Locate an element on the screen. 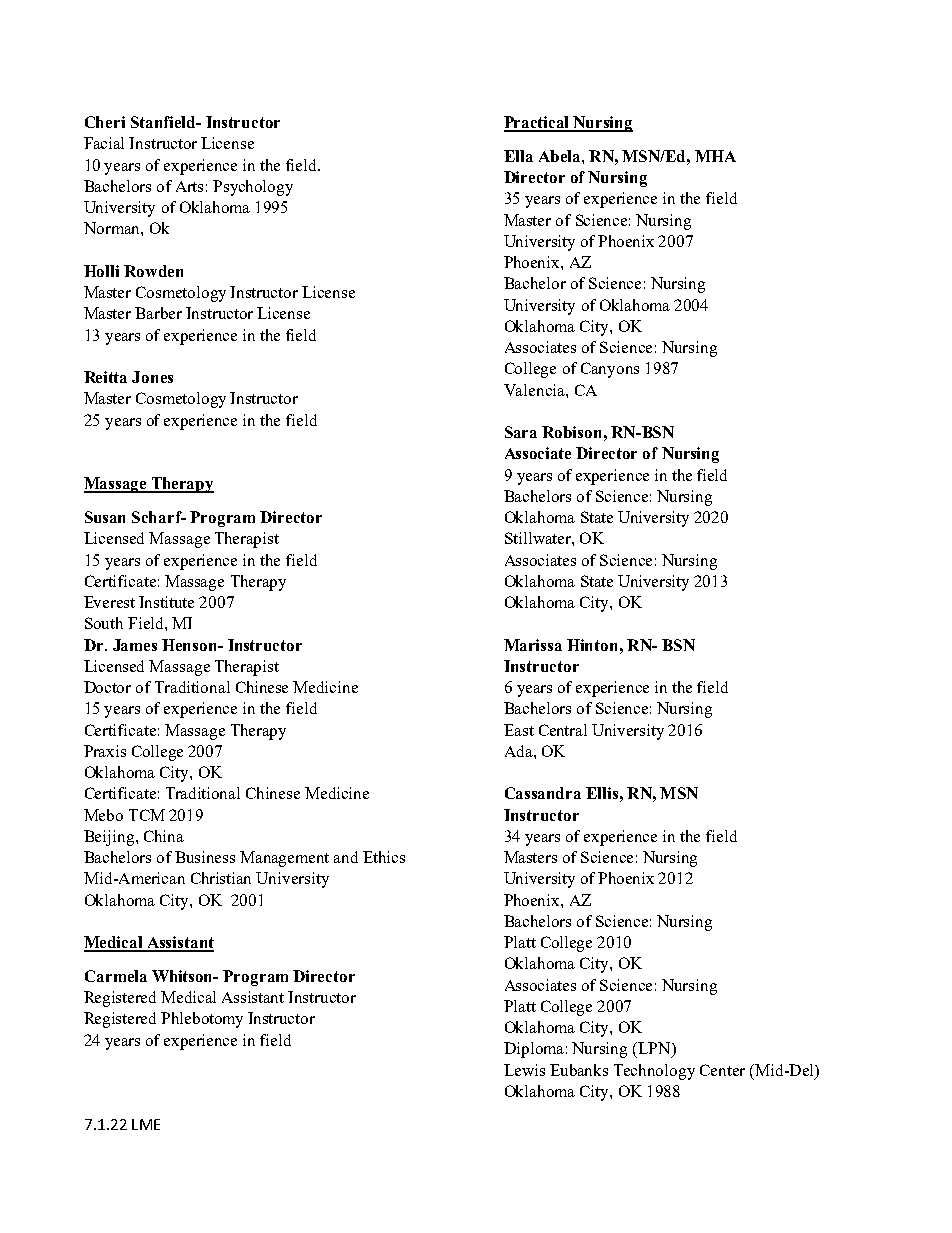 The width and height of the screenshot is (952, 1233). LME is located at coordinates (146, 1124).
